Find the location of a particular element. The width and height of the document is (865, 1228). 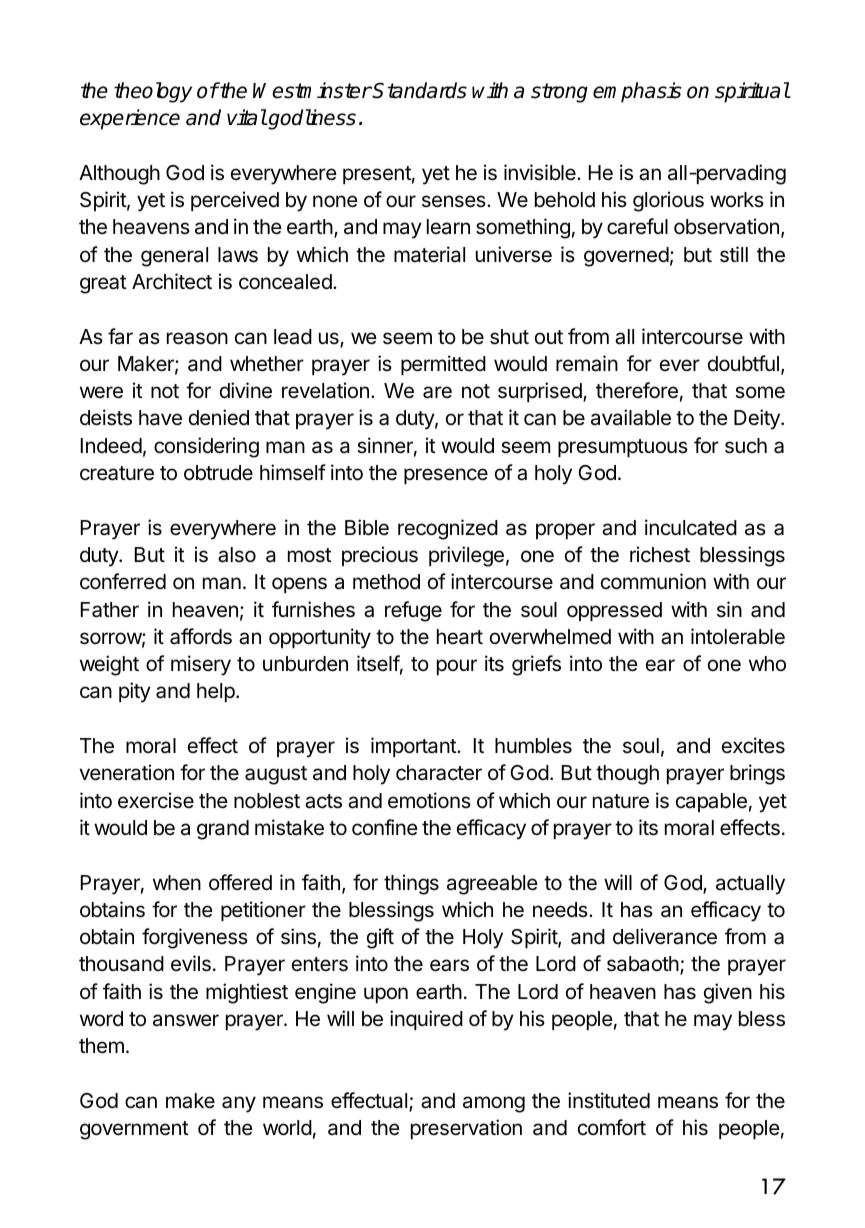

communion is located at coordinates (653, 581).
